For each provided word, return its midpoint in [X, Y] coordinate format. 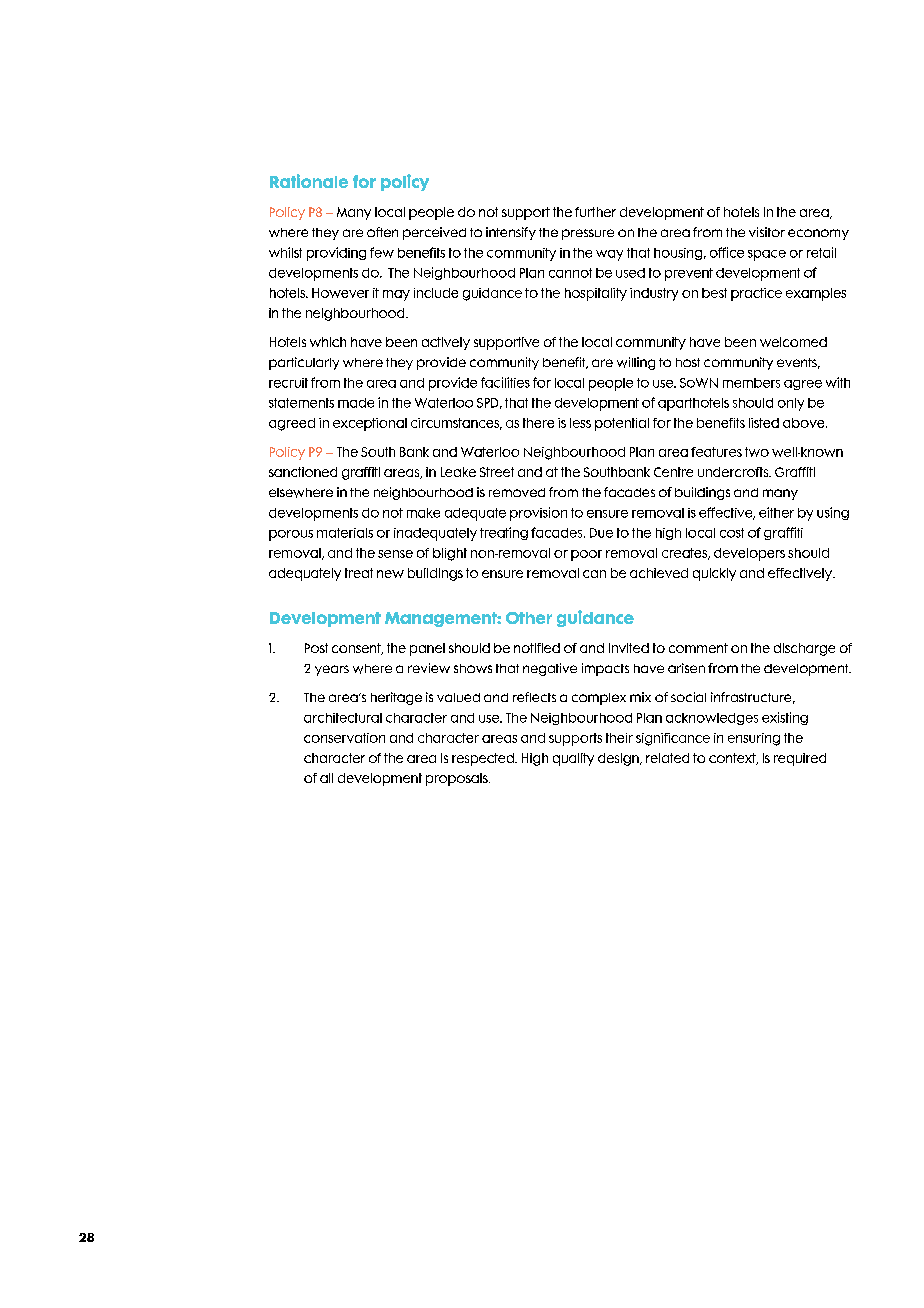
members [751, 383]
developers [749, 554]
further [595, 212]
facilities [505, 382]
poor [586, 555]
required [800, 759]
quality [573, 759]
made [356, 403]
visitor [767, 232]
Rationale [309, 181]
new [390, 574]
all [326, 778]
